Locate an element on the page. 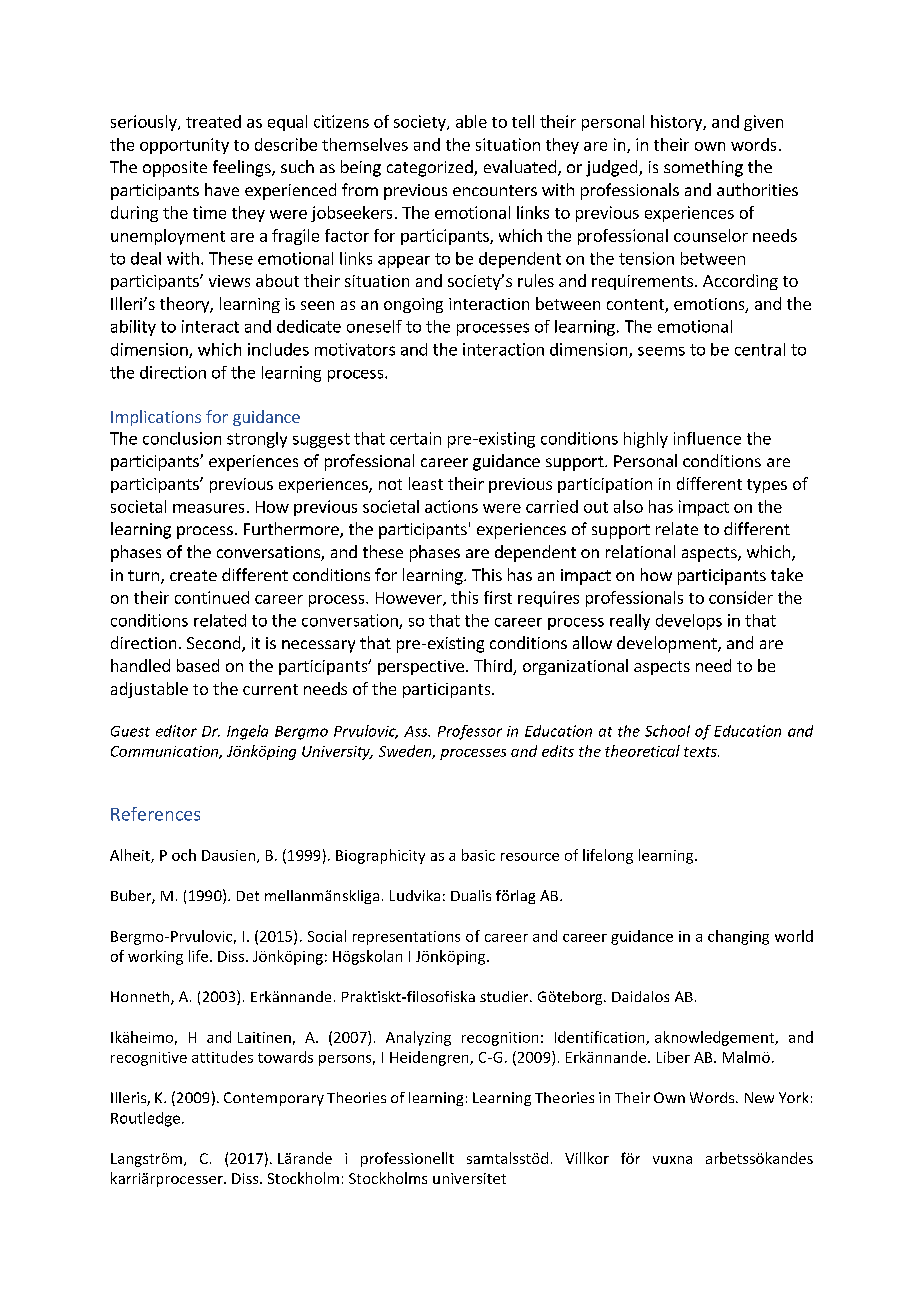 Image resolution: width=924 pixels, height=1308 pixels. opportunity is located at coordinates (184, 146).
